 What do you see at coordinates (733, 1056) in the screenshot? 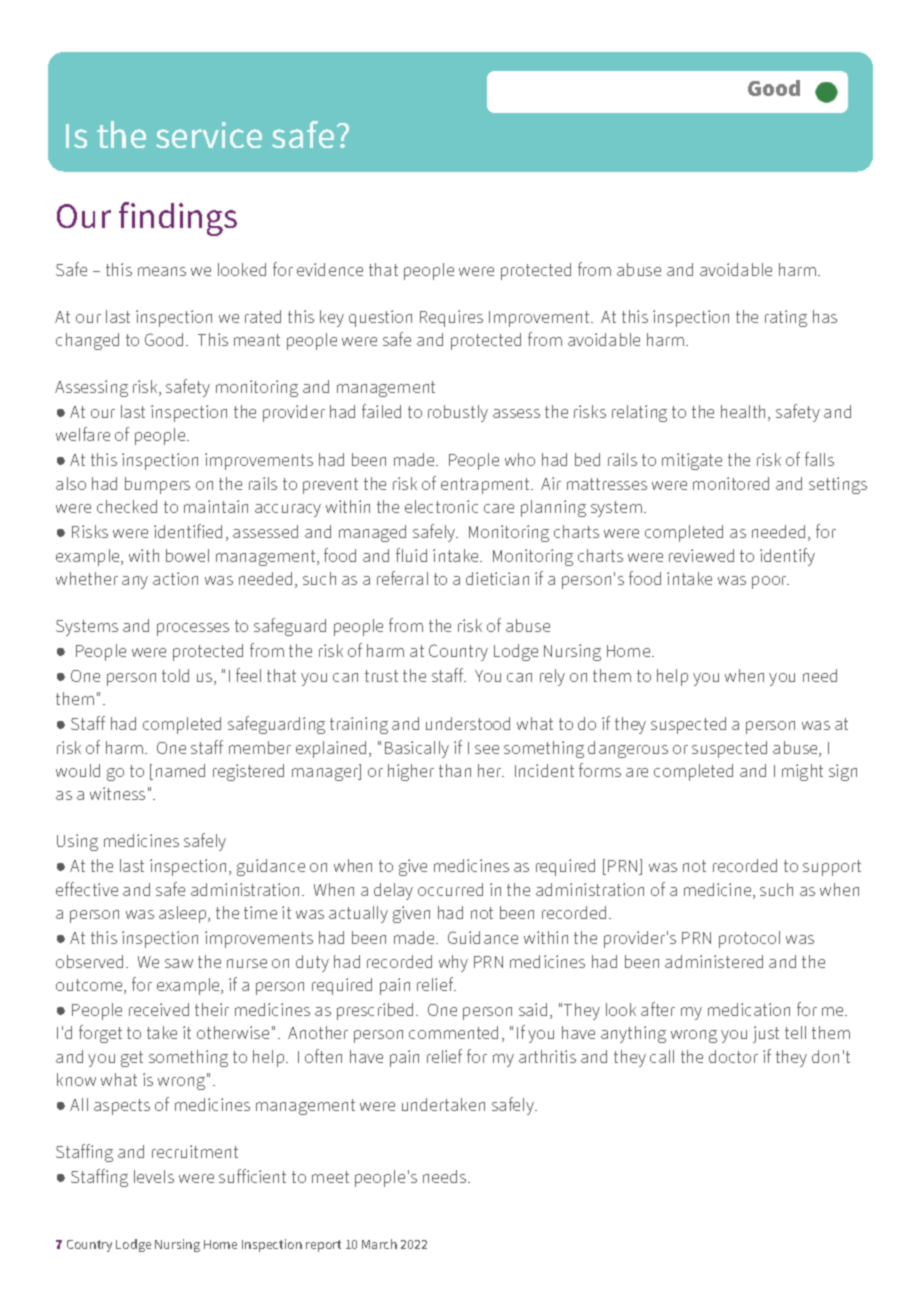
I see `doctor` at bounding box center [733, 1056].
